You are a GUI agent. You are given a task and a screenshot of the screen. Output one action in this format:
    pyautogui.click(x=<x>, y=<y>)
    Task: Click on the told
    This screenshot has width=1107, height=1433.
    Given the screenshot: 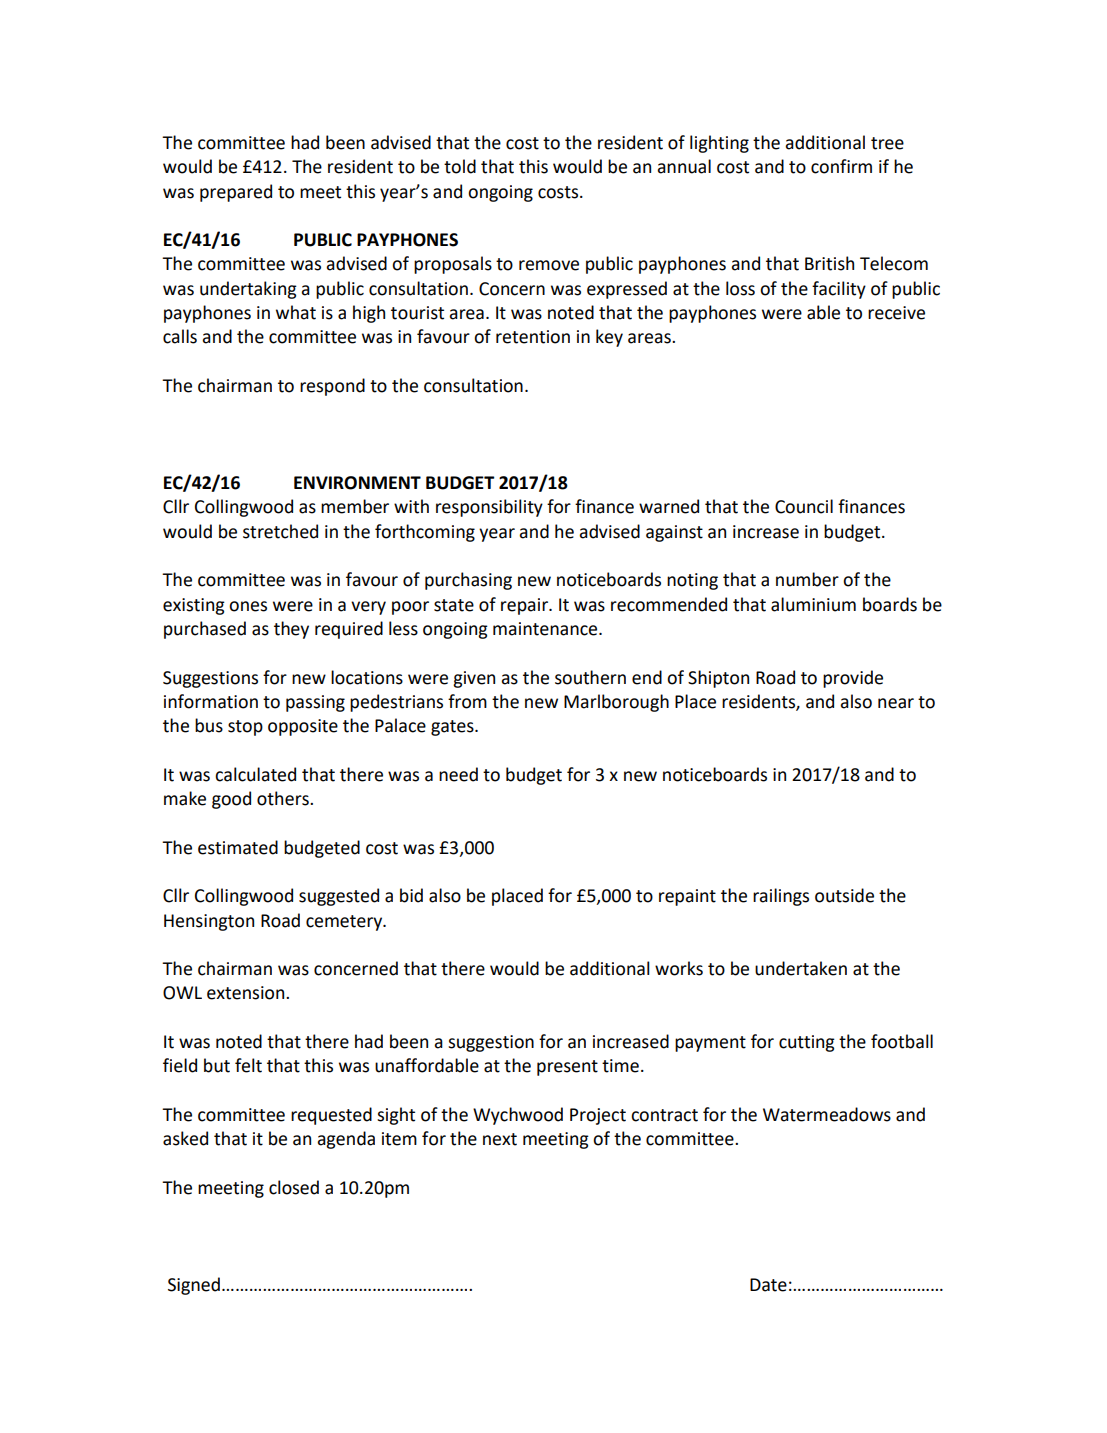 What is the action you would take?
    pyautogui.click(x=460, y=166)
